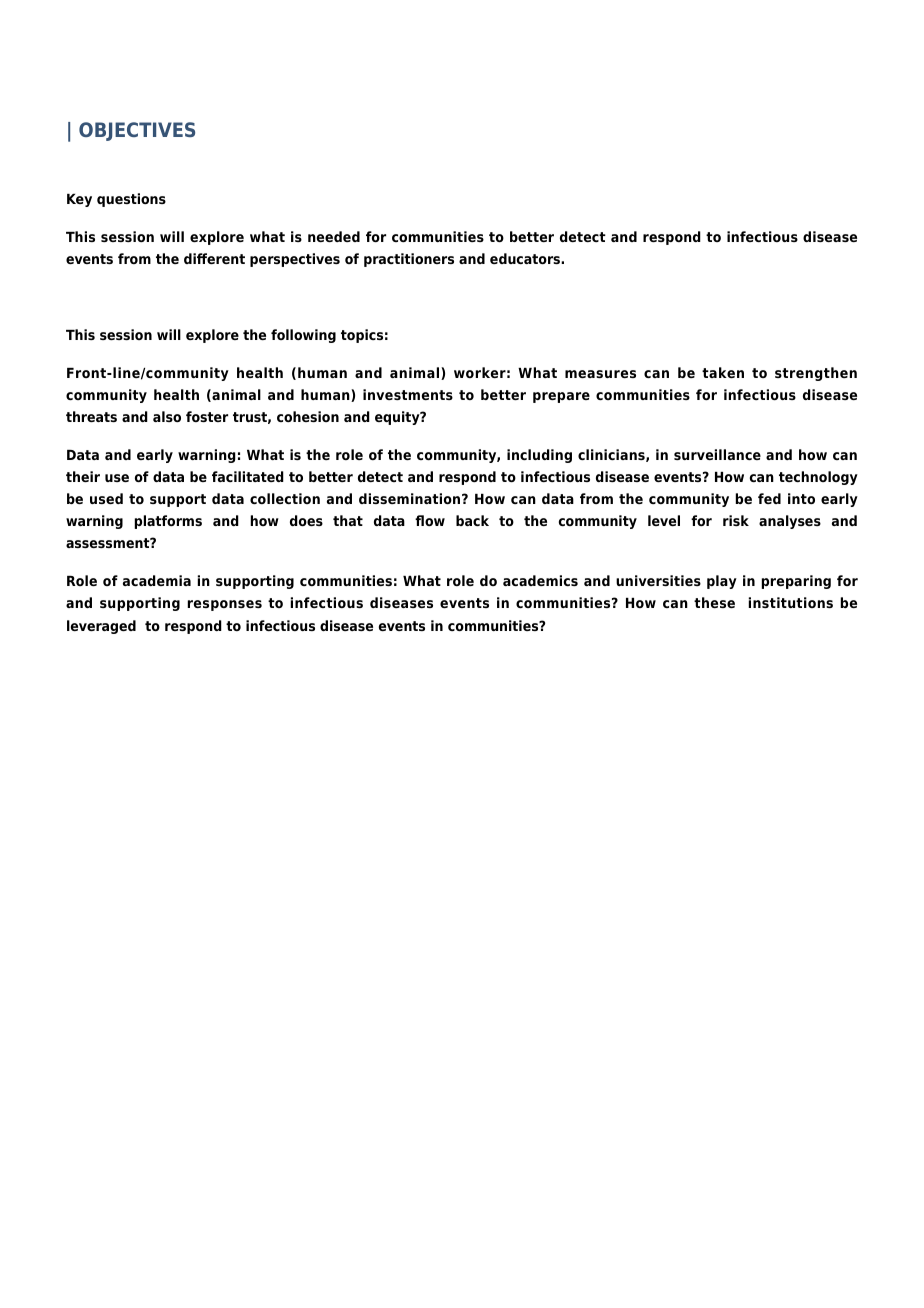 This screenshot has width=924, height=1308. I want to click on investments, so click(408, 394).
